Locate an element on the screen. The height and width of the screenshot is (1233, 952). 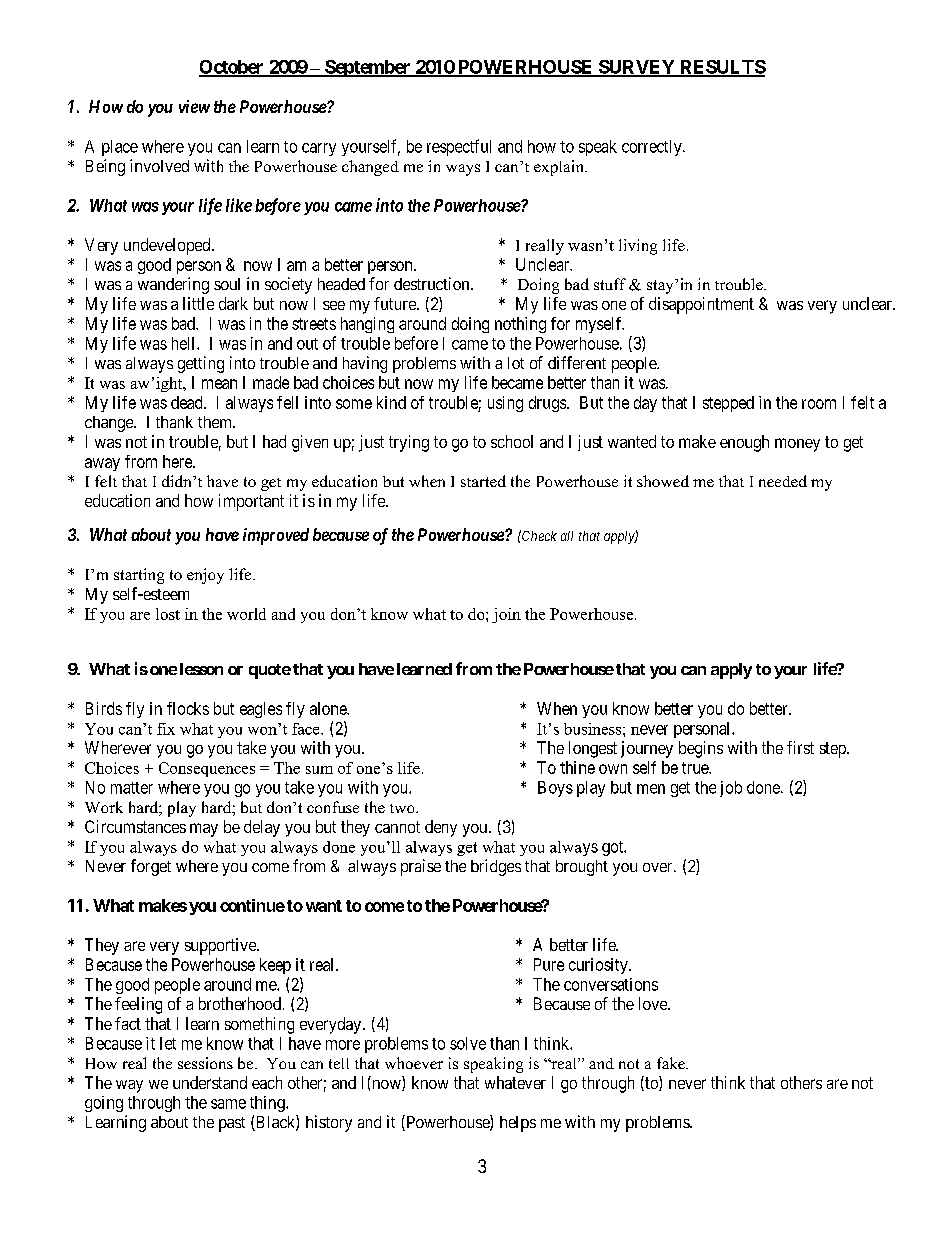
Consequences is located at coordinates (207, 769).
